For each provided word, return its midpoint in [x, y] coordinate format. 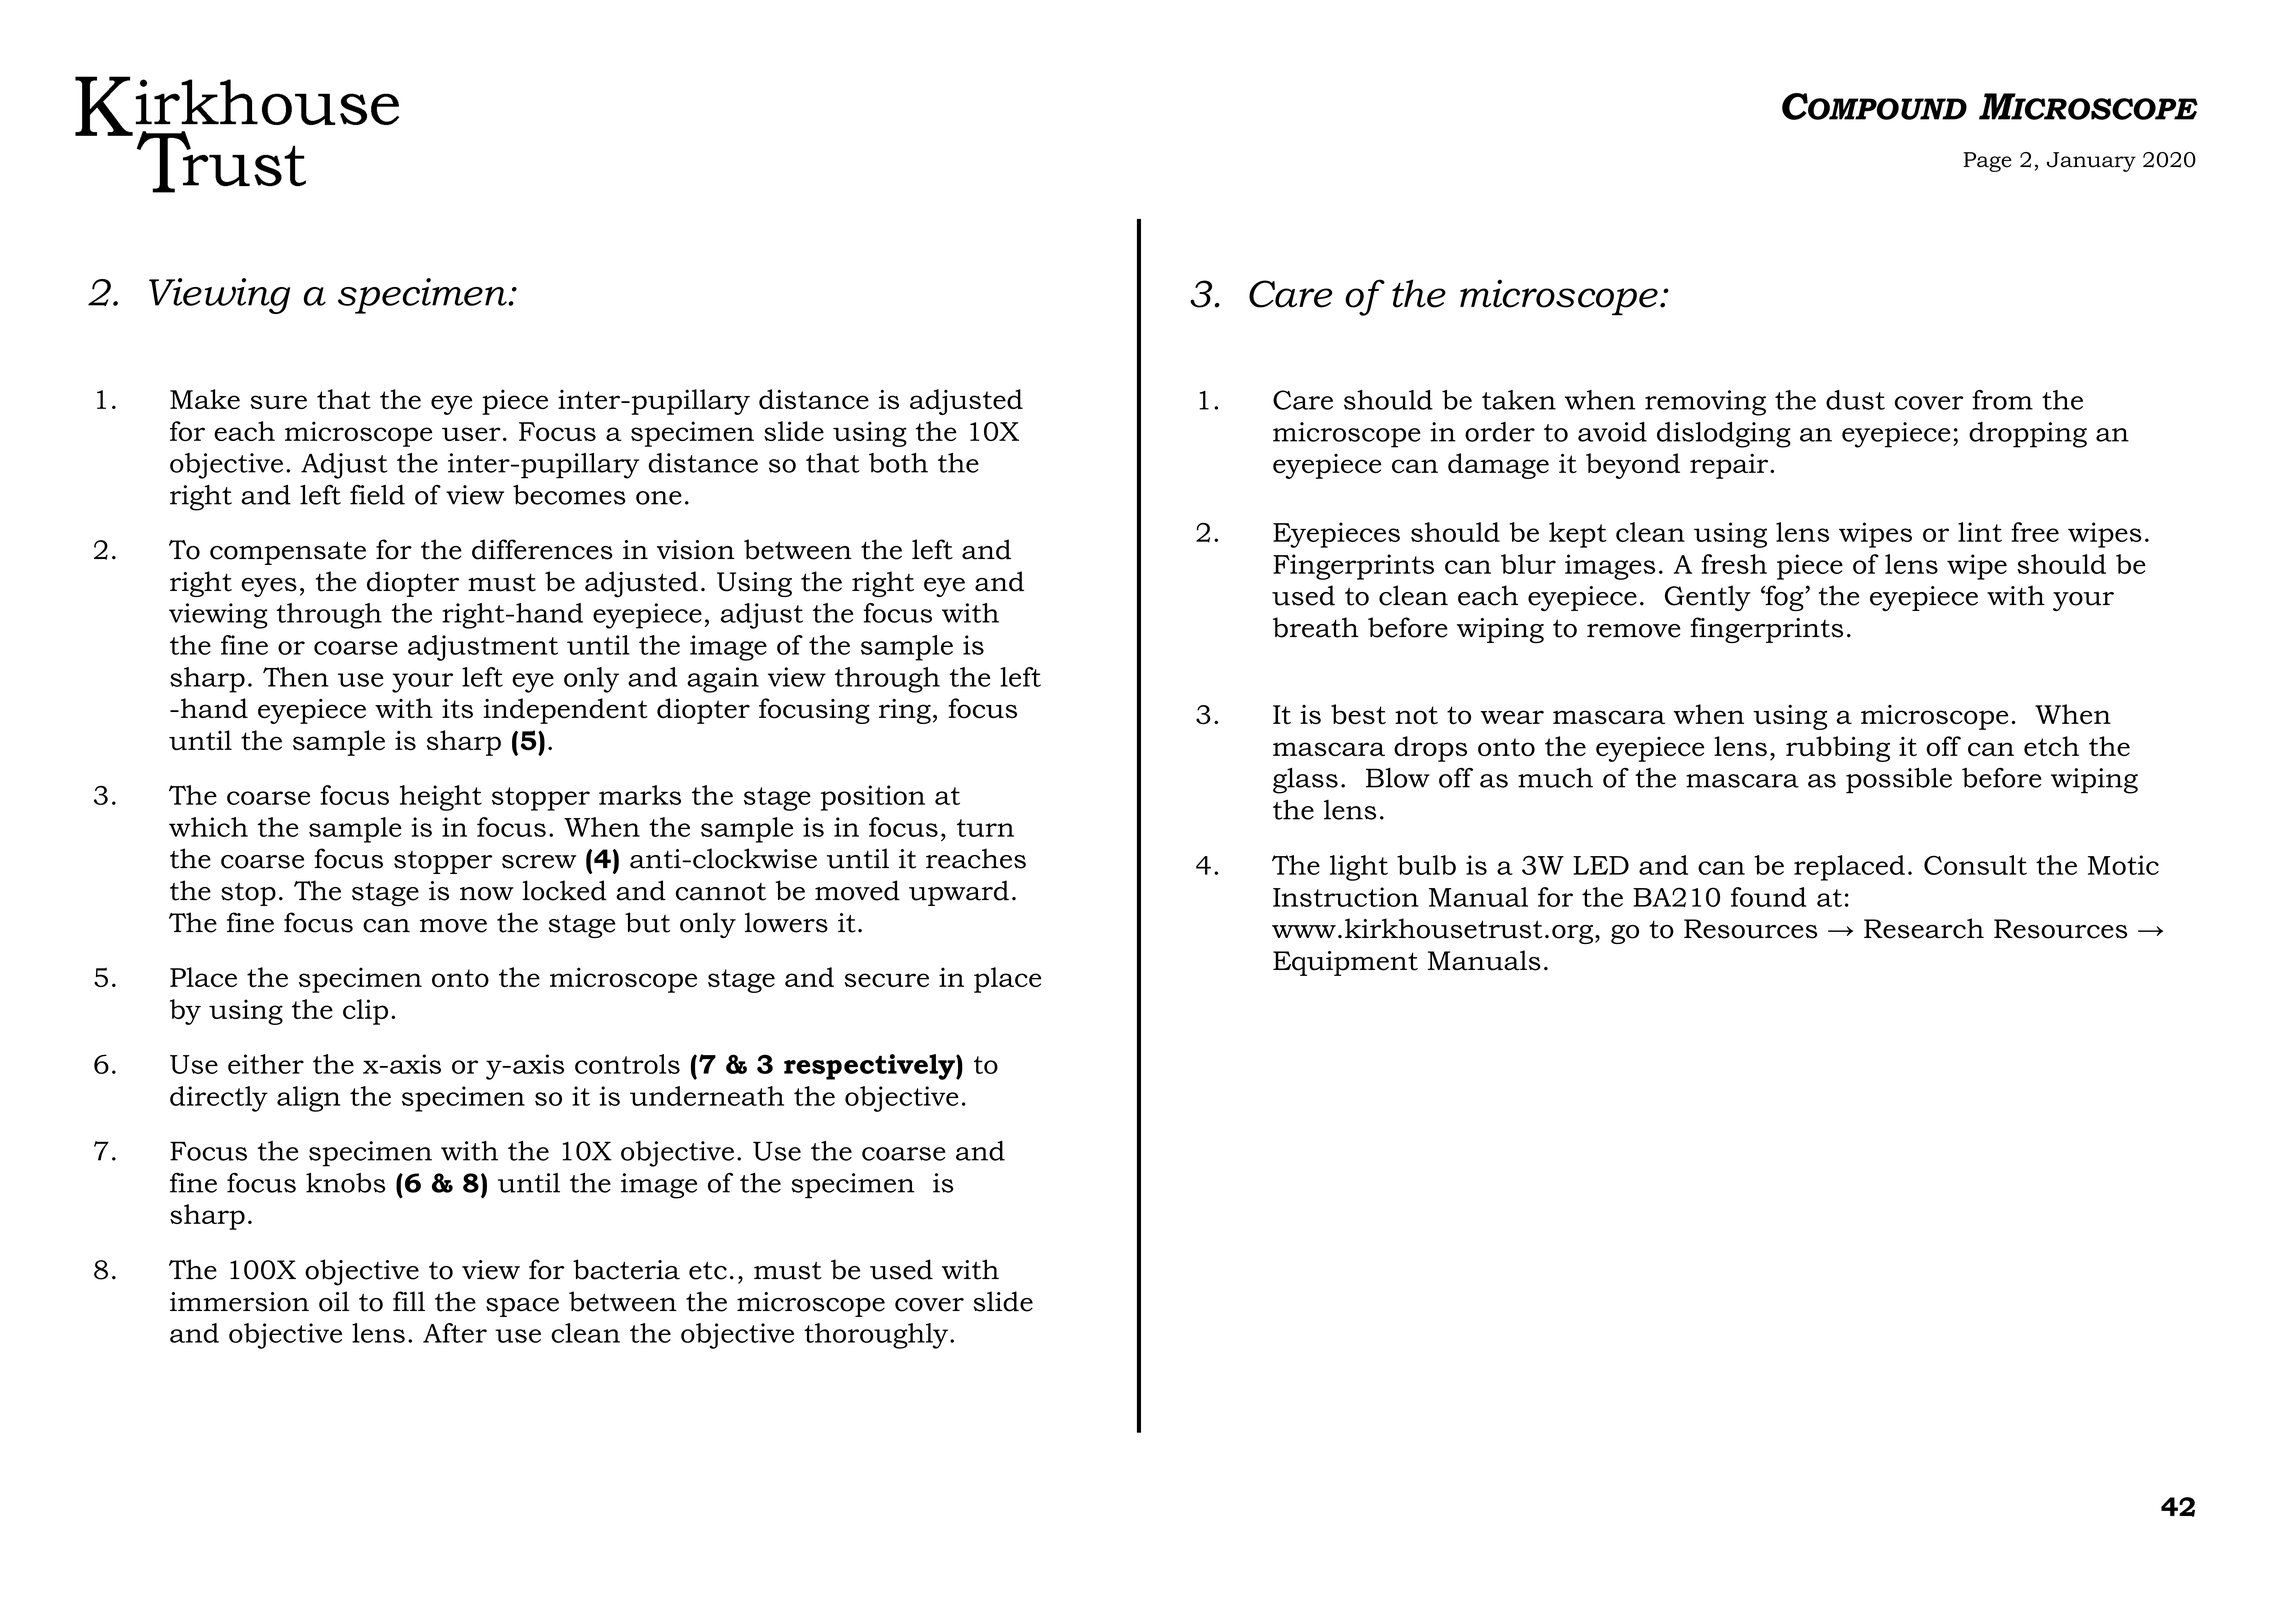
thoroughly [877, 1336]
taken [1519, 400]
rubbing [1838, 749]
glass [1305, 781]
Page [1987, 162]
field [377, 495]
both [898, 463]
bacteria [626, 1269]
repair [1730, 466]
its [457, 709]
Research [1924, 928]
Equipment [1345, 963]
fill [409, 1301]
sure [279, 402]
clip [365, 1012]
